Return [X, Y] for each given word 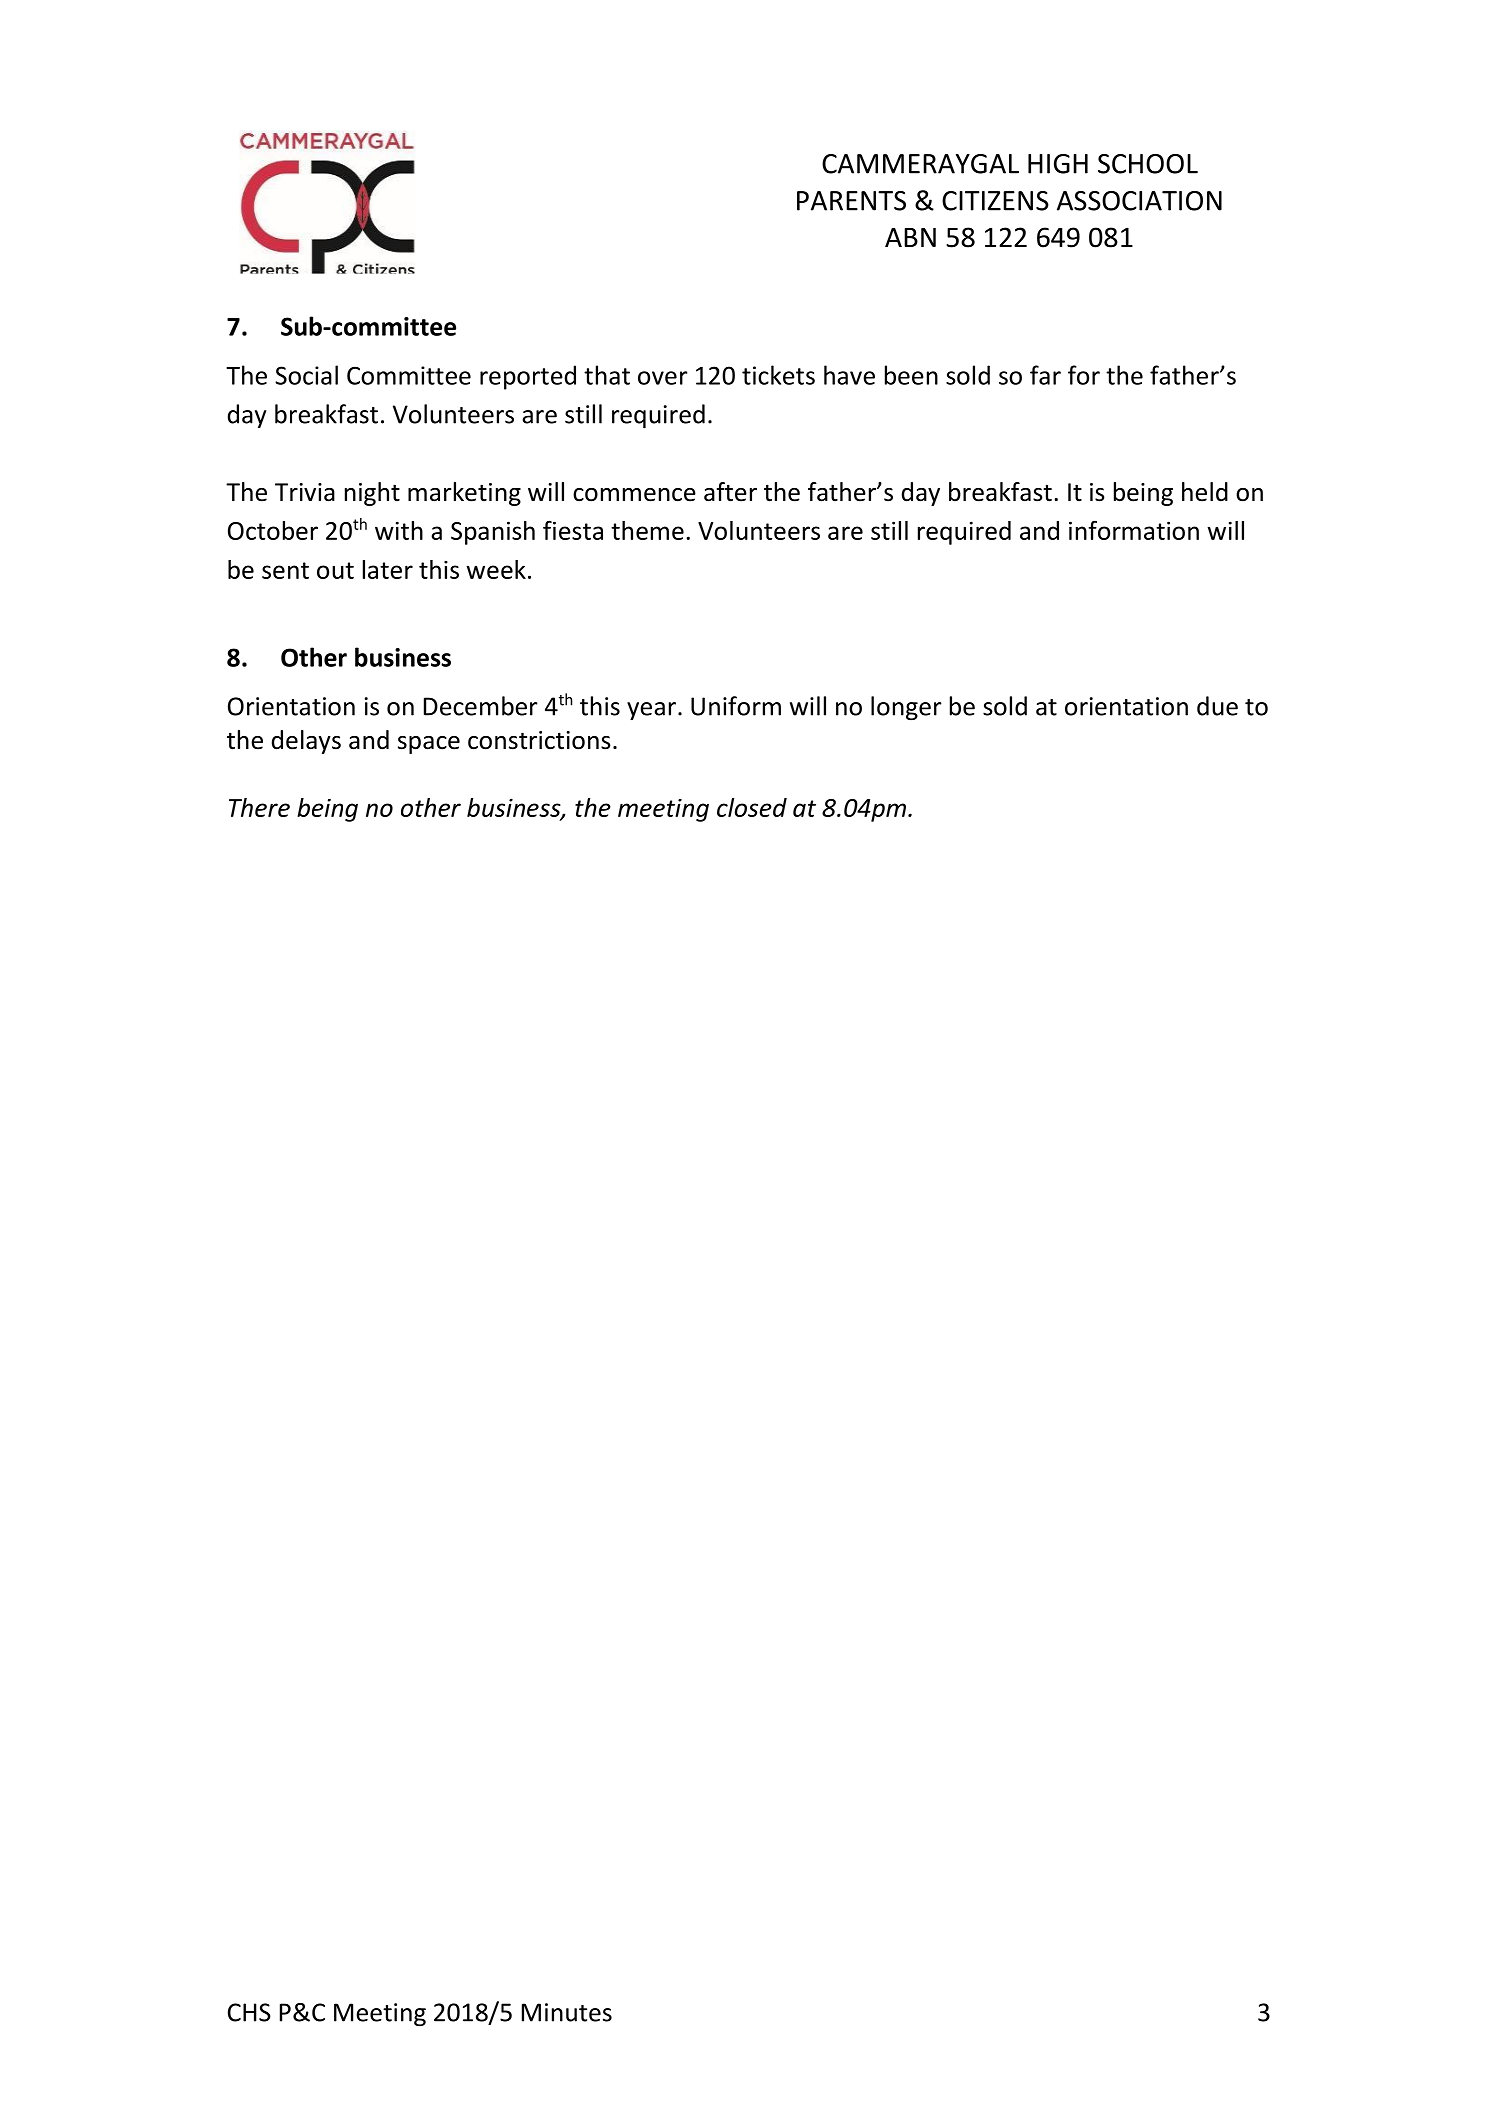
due [1217, 706]
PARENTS [851, 201]
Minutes [567, 2012]
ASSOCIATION [1139, 201]
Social [306, 375]
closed [752, 807]
